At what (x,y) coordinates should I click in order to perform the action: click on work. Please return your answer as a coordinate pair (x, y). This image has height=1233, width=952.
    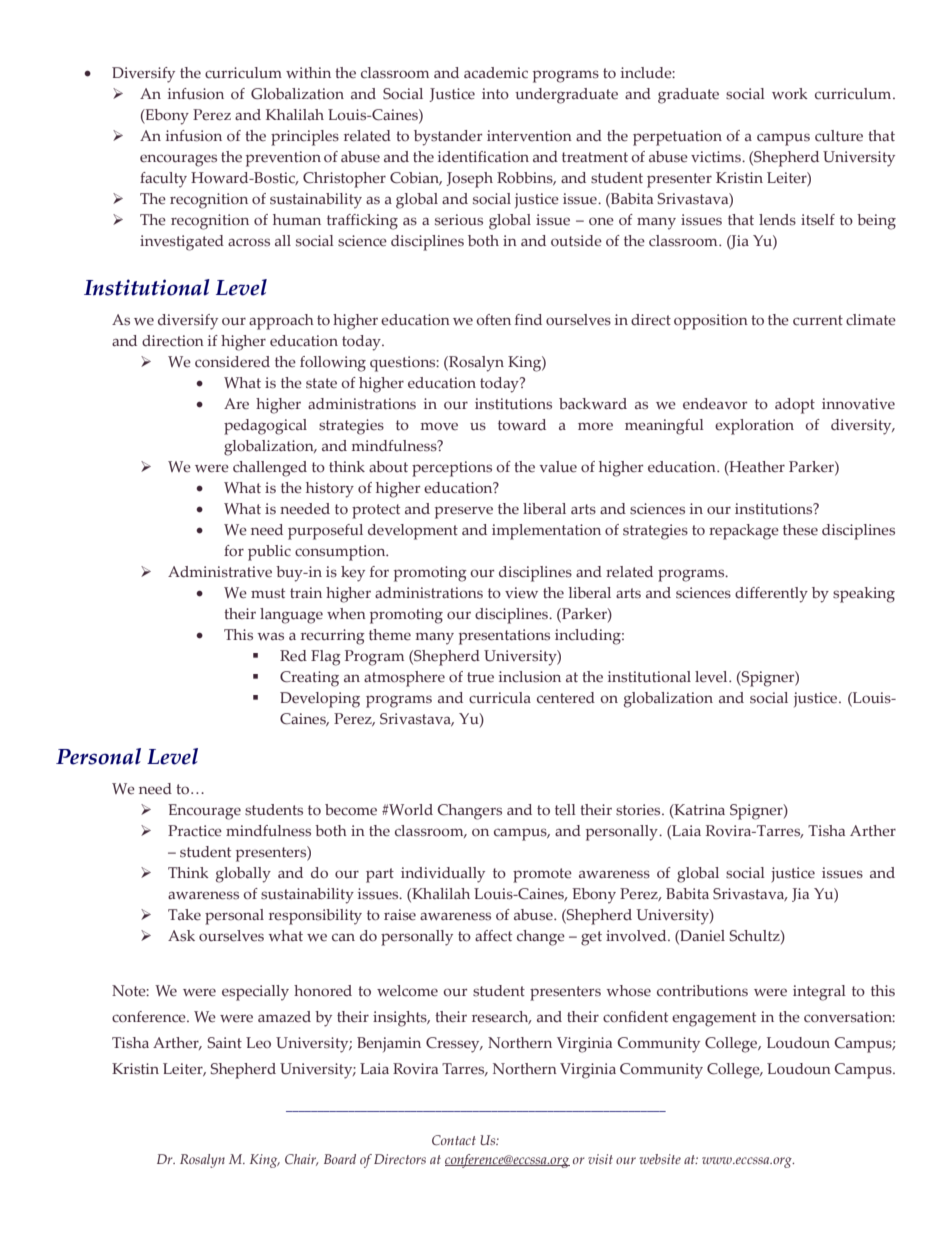
    Looking at the image, I should click on (790, 93).
